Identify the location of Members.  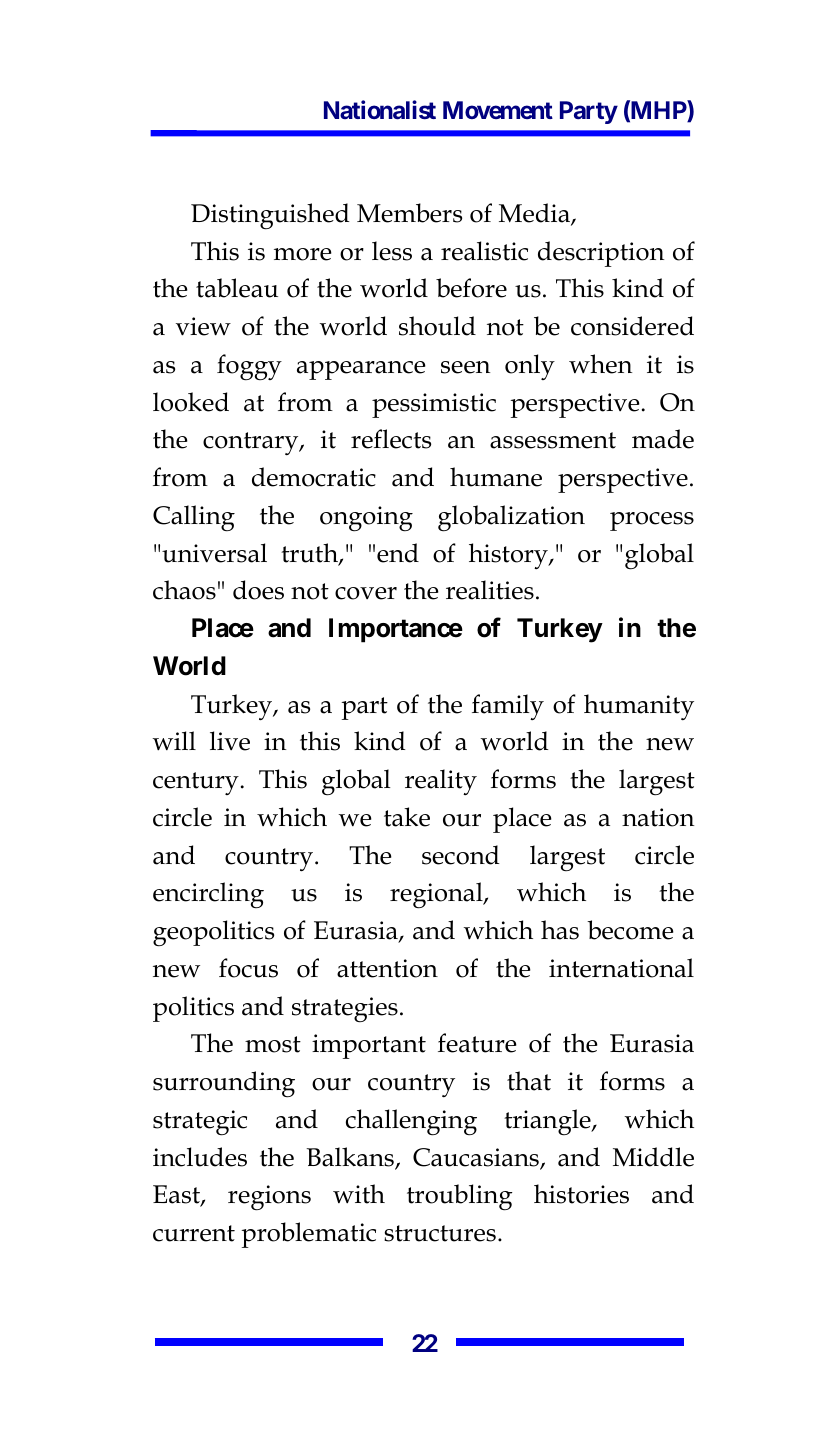
(409, 213).
